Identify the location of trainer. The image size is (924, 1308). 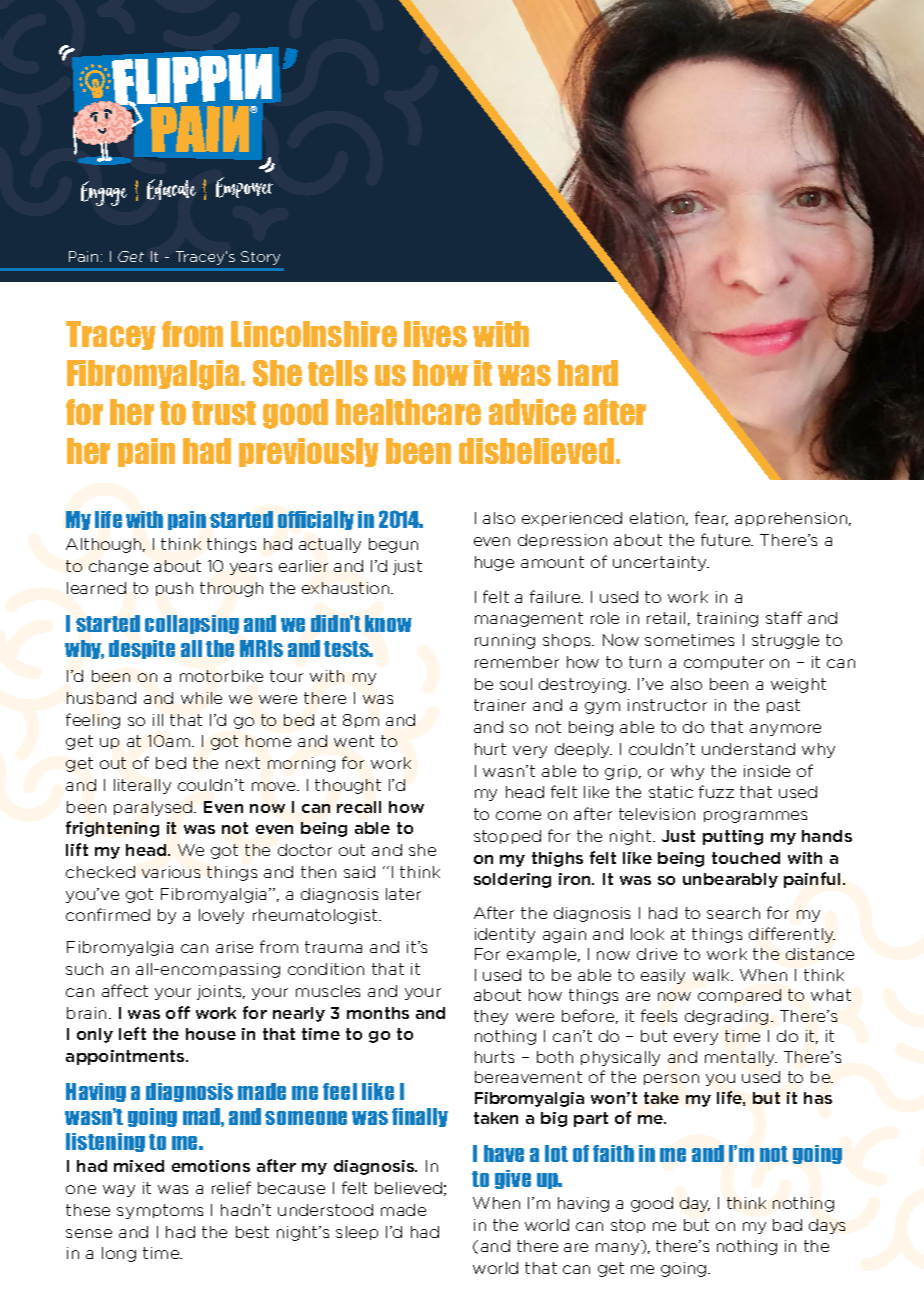
(500, 705).
